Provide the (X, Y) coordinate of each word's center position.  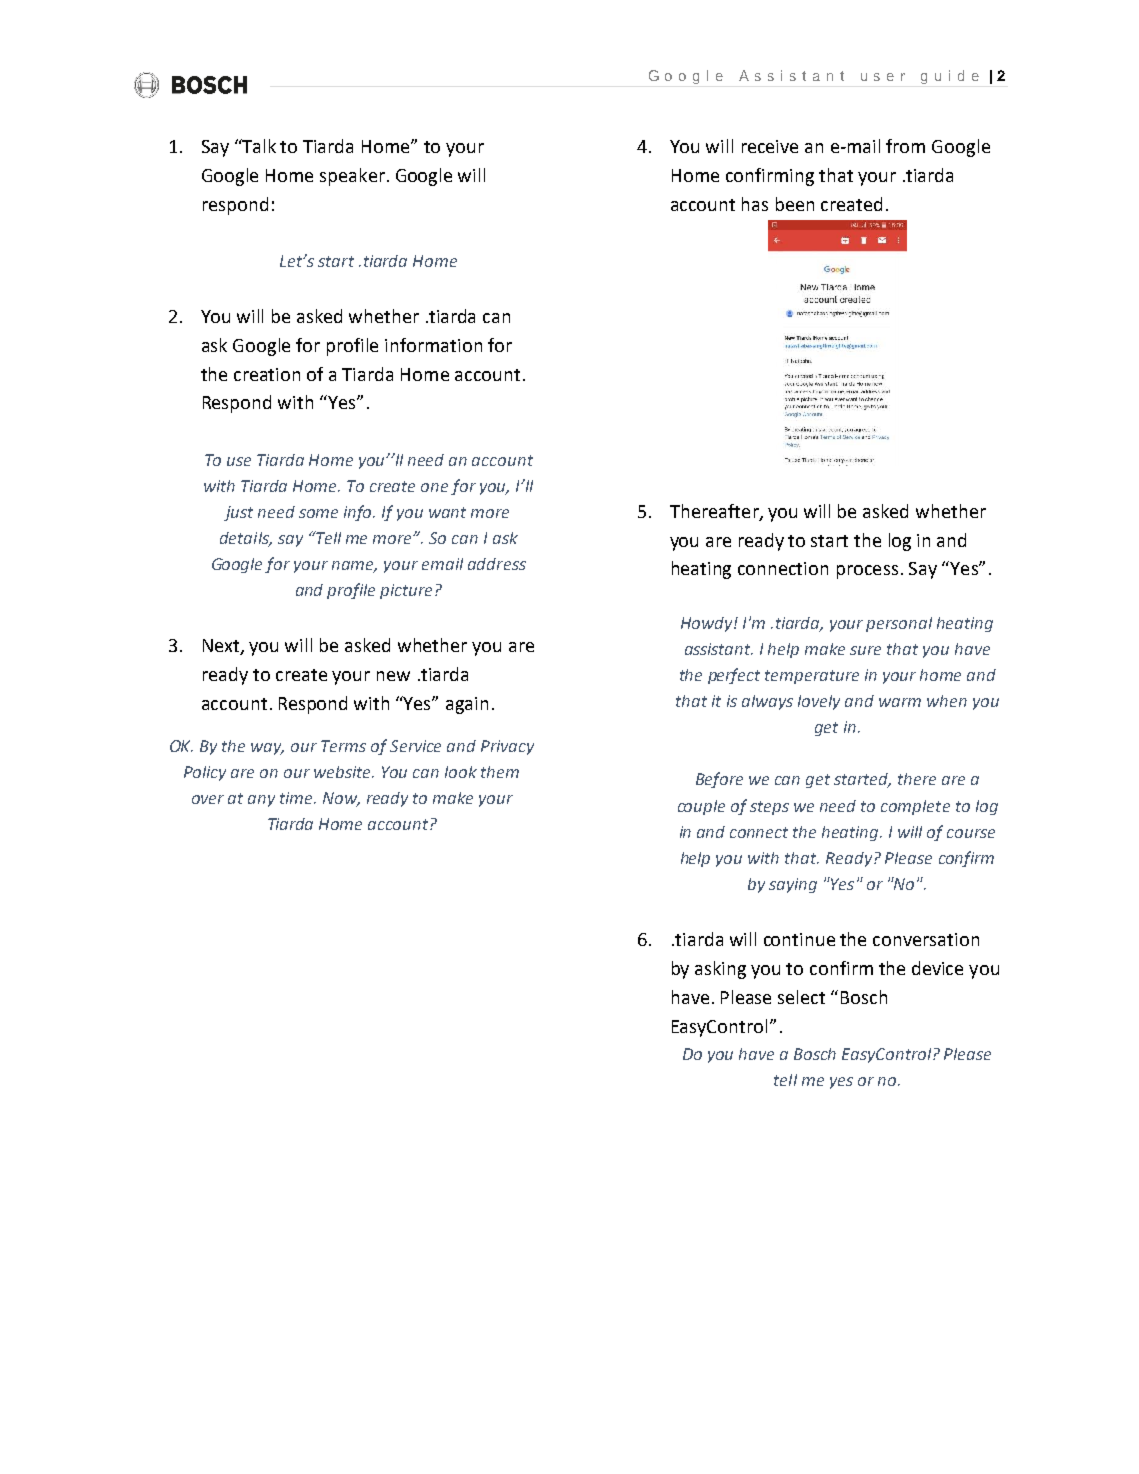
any (261, 801)
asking (720, 970)
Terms (343, 746)
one (434, 487)
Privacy (507, 747)
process (867, 572)
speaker (352, 177)
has (755, 204)
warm (900, 702)
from (905, 146)
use (239, 461)
